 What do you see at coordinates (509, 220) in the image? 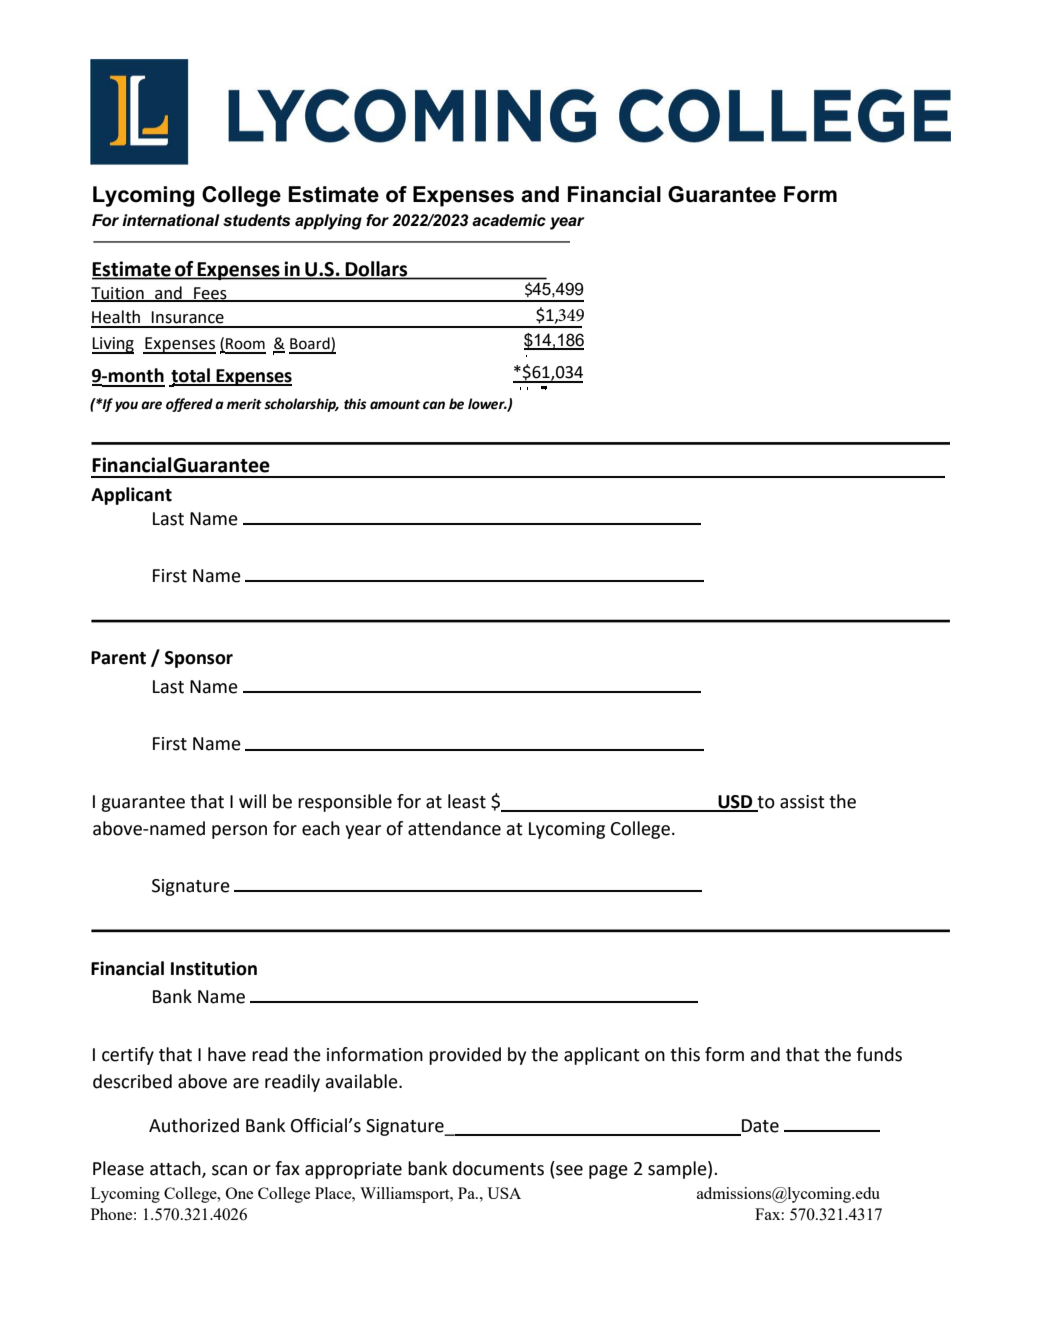
I see `academic` at bounding box center [509, 220].
